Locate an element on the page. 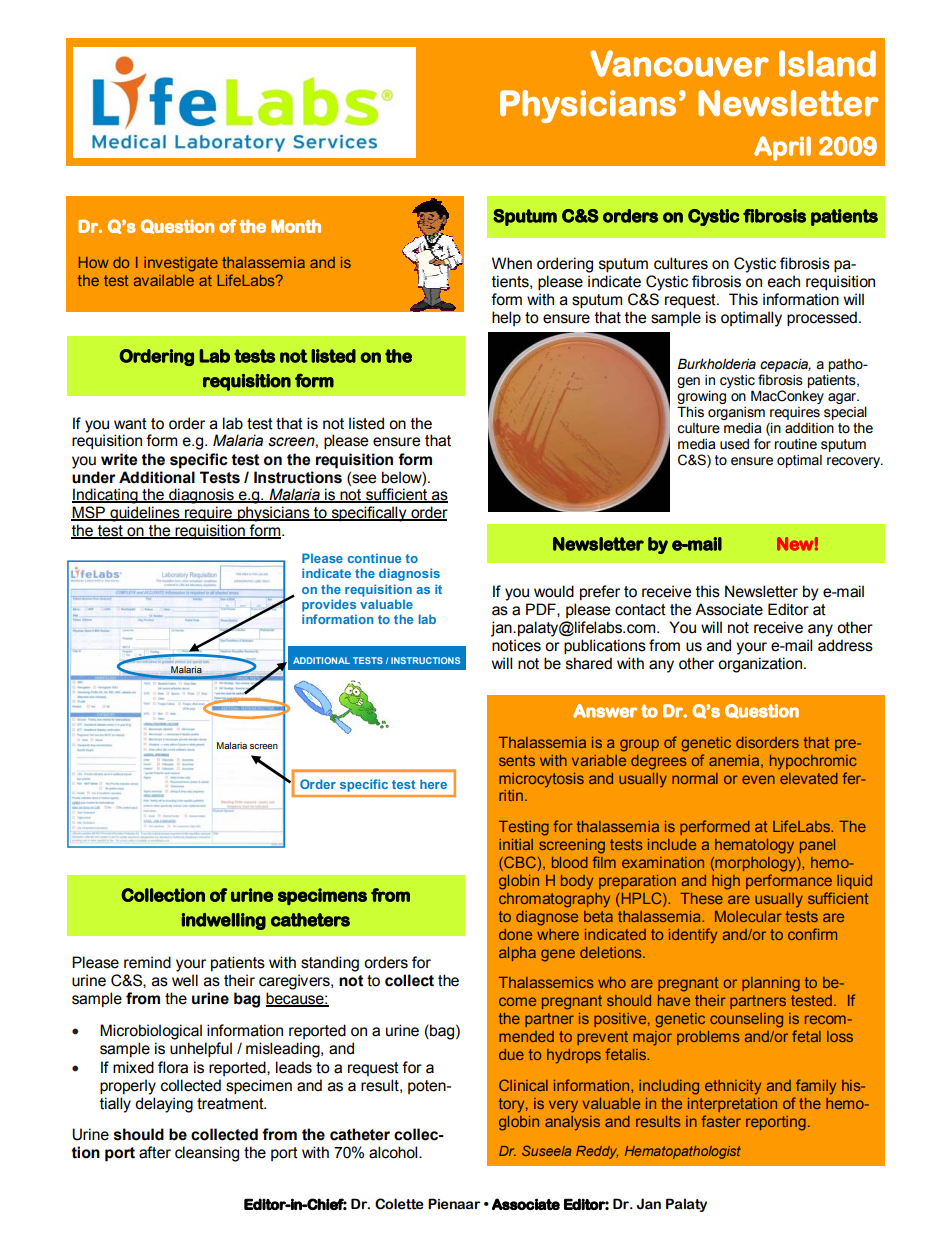 This document has height=1233, width=952. address is located at coordinates (845, 645).
